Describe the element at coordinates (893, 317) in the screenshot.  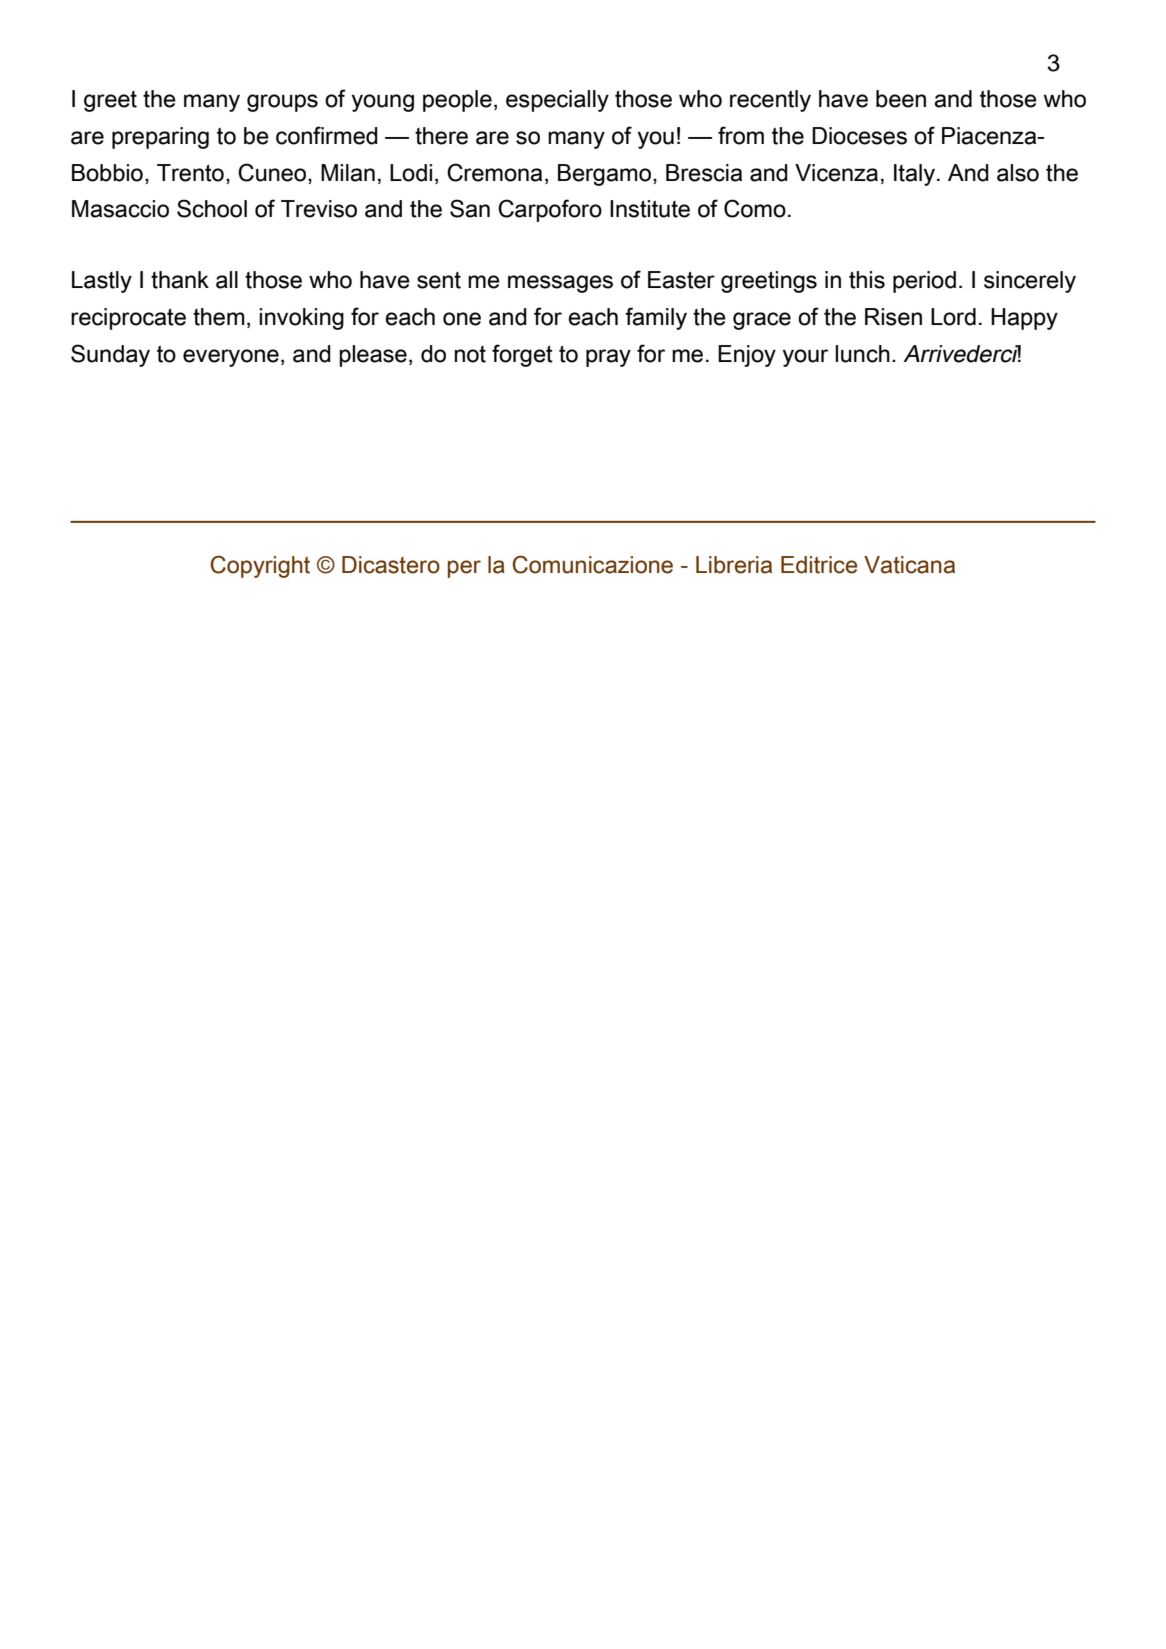
I see `Risen` at that location.
